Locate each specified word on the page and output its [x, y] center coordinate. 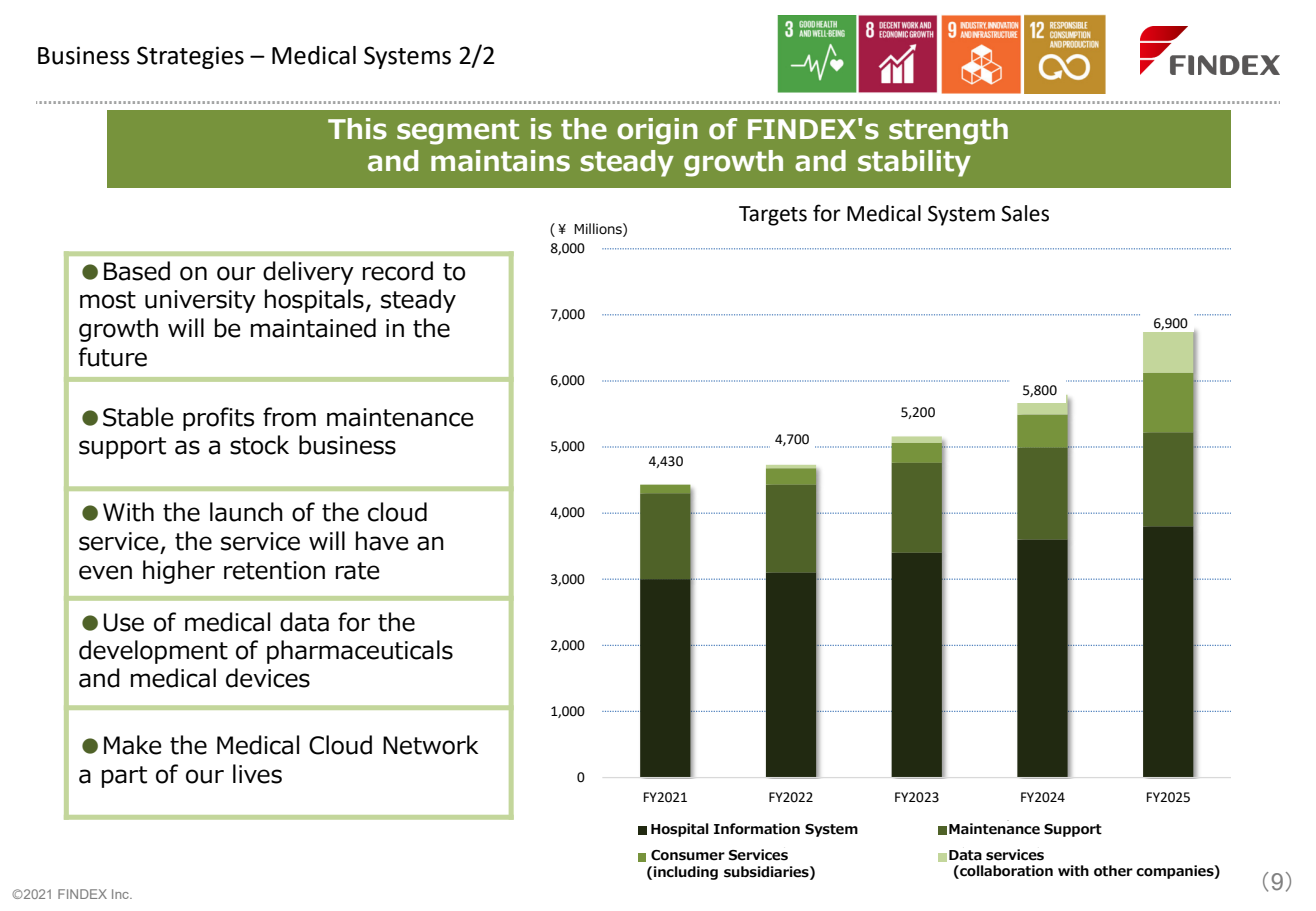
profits [218, 419]
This [357, 129]
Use [124, 622]
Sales [1025, 213]
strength [948, 131]
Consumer [688, 855]
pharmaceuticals [360, 652]
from [289, 417]
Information [757, 829]
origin [657, 131]
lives [257, 774]
